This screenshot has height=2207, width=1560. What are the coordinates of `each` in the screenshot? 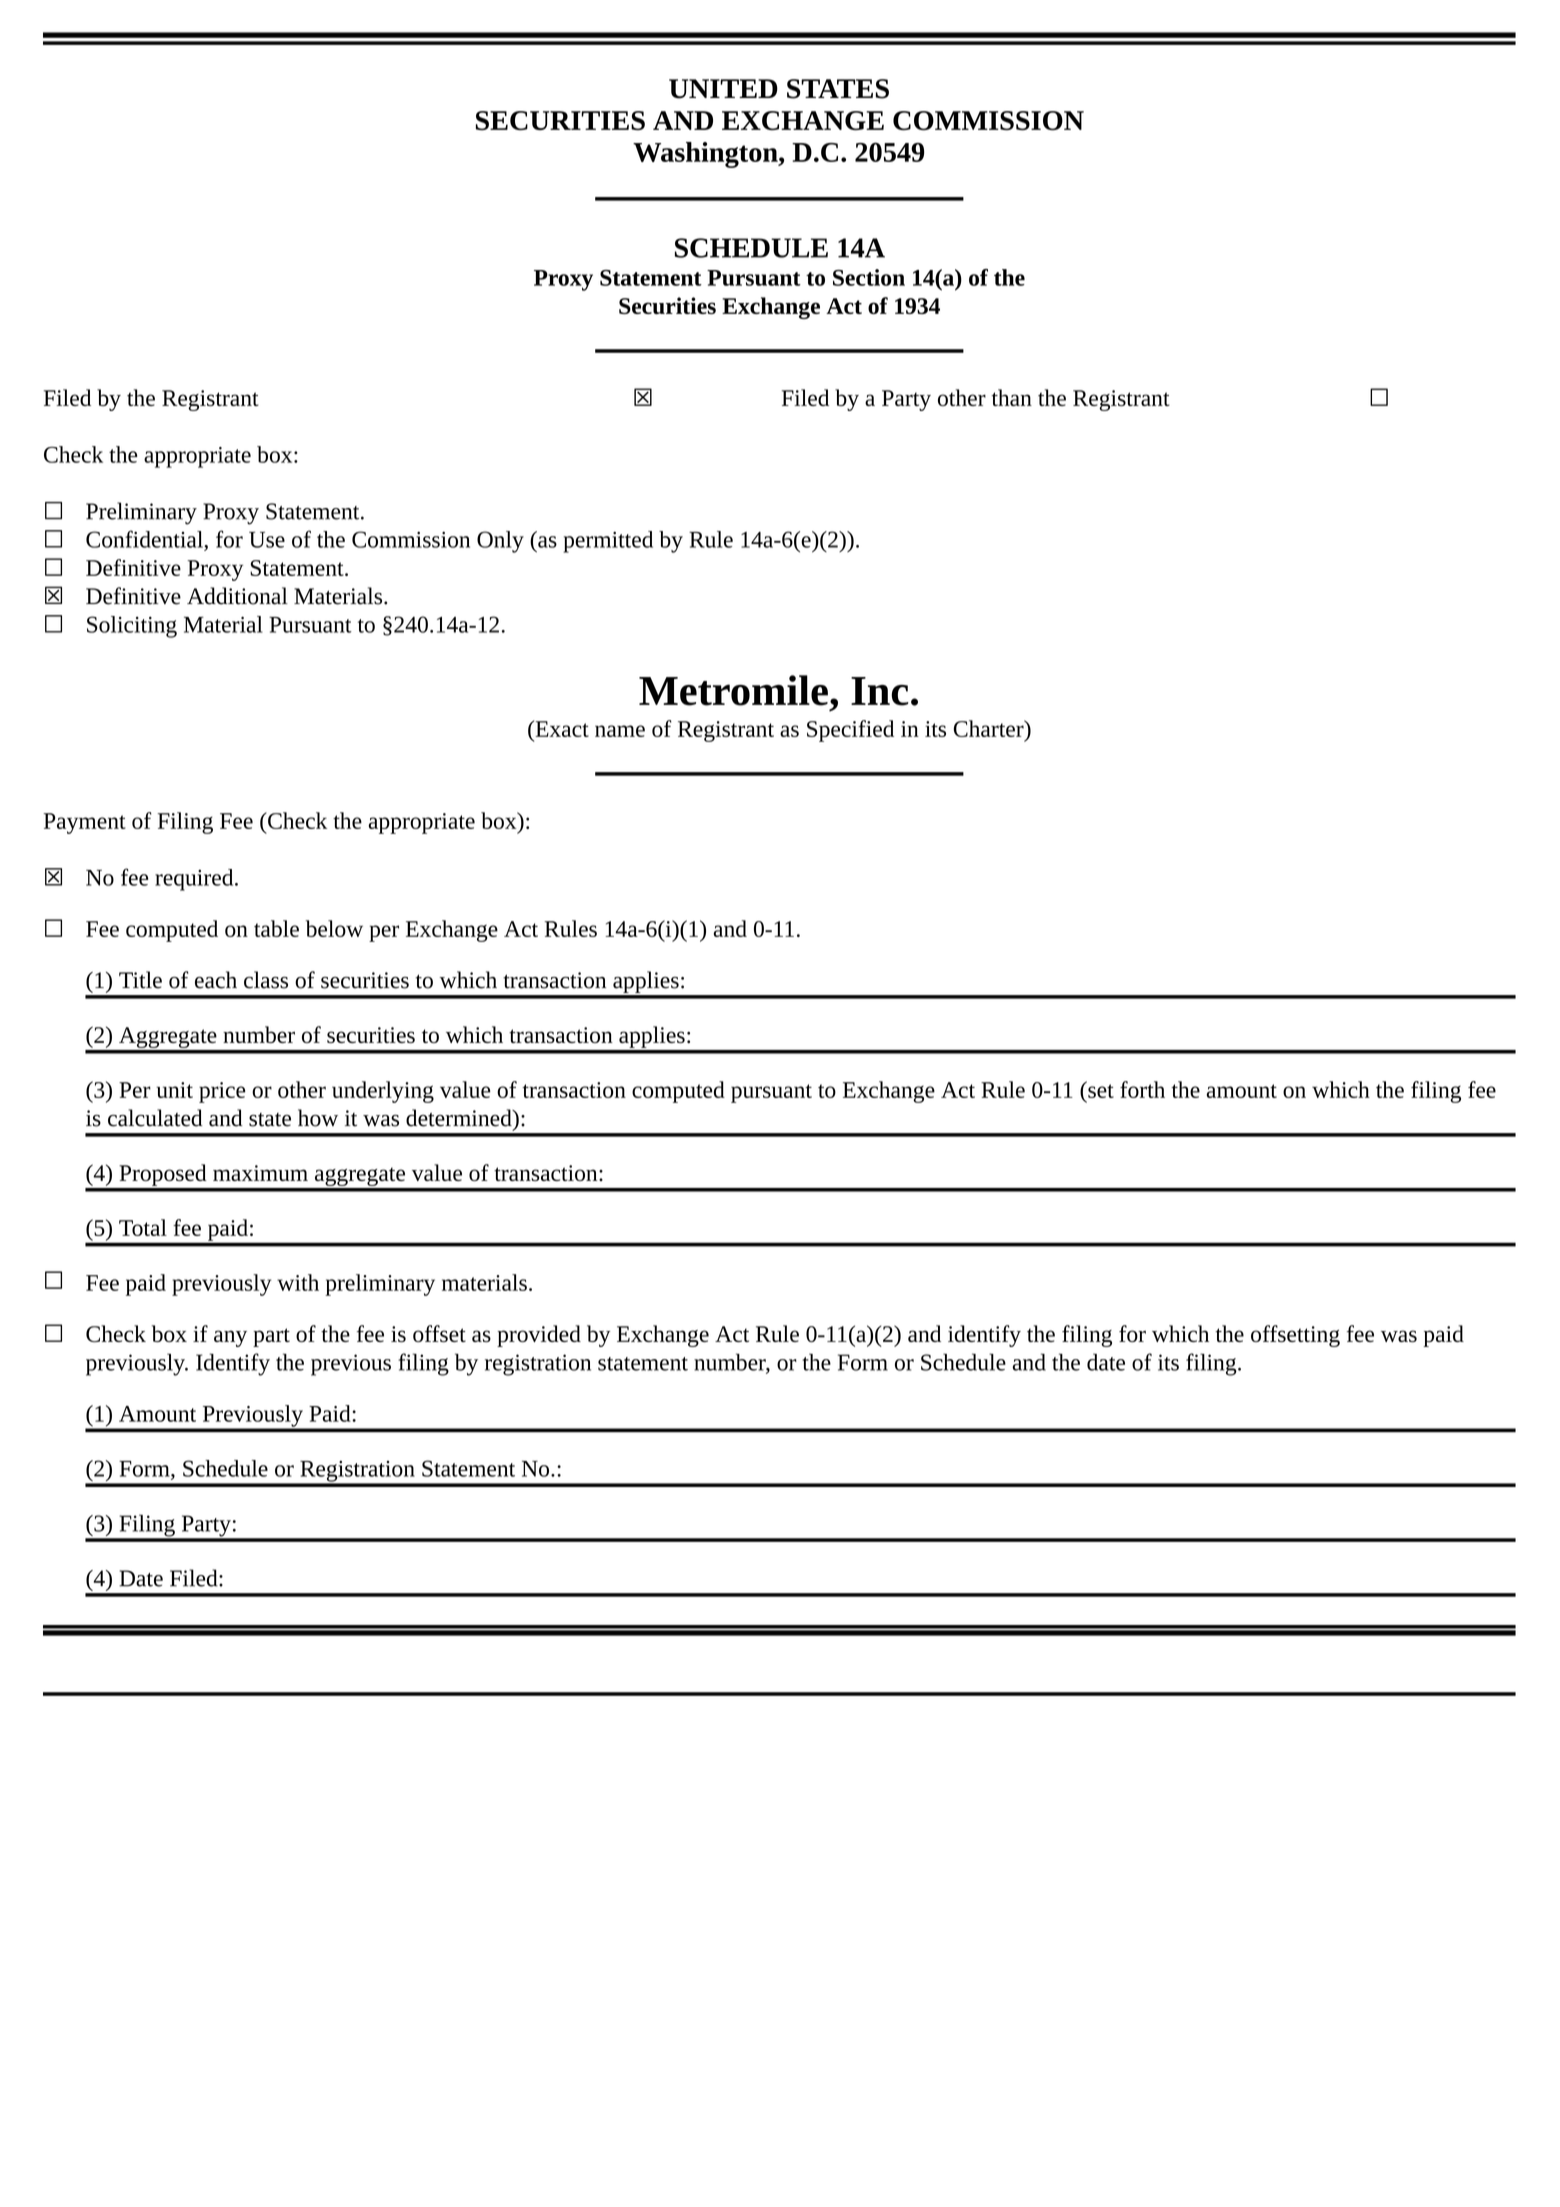 It's located at (216, 980).
